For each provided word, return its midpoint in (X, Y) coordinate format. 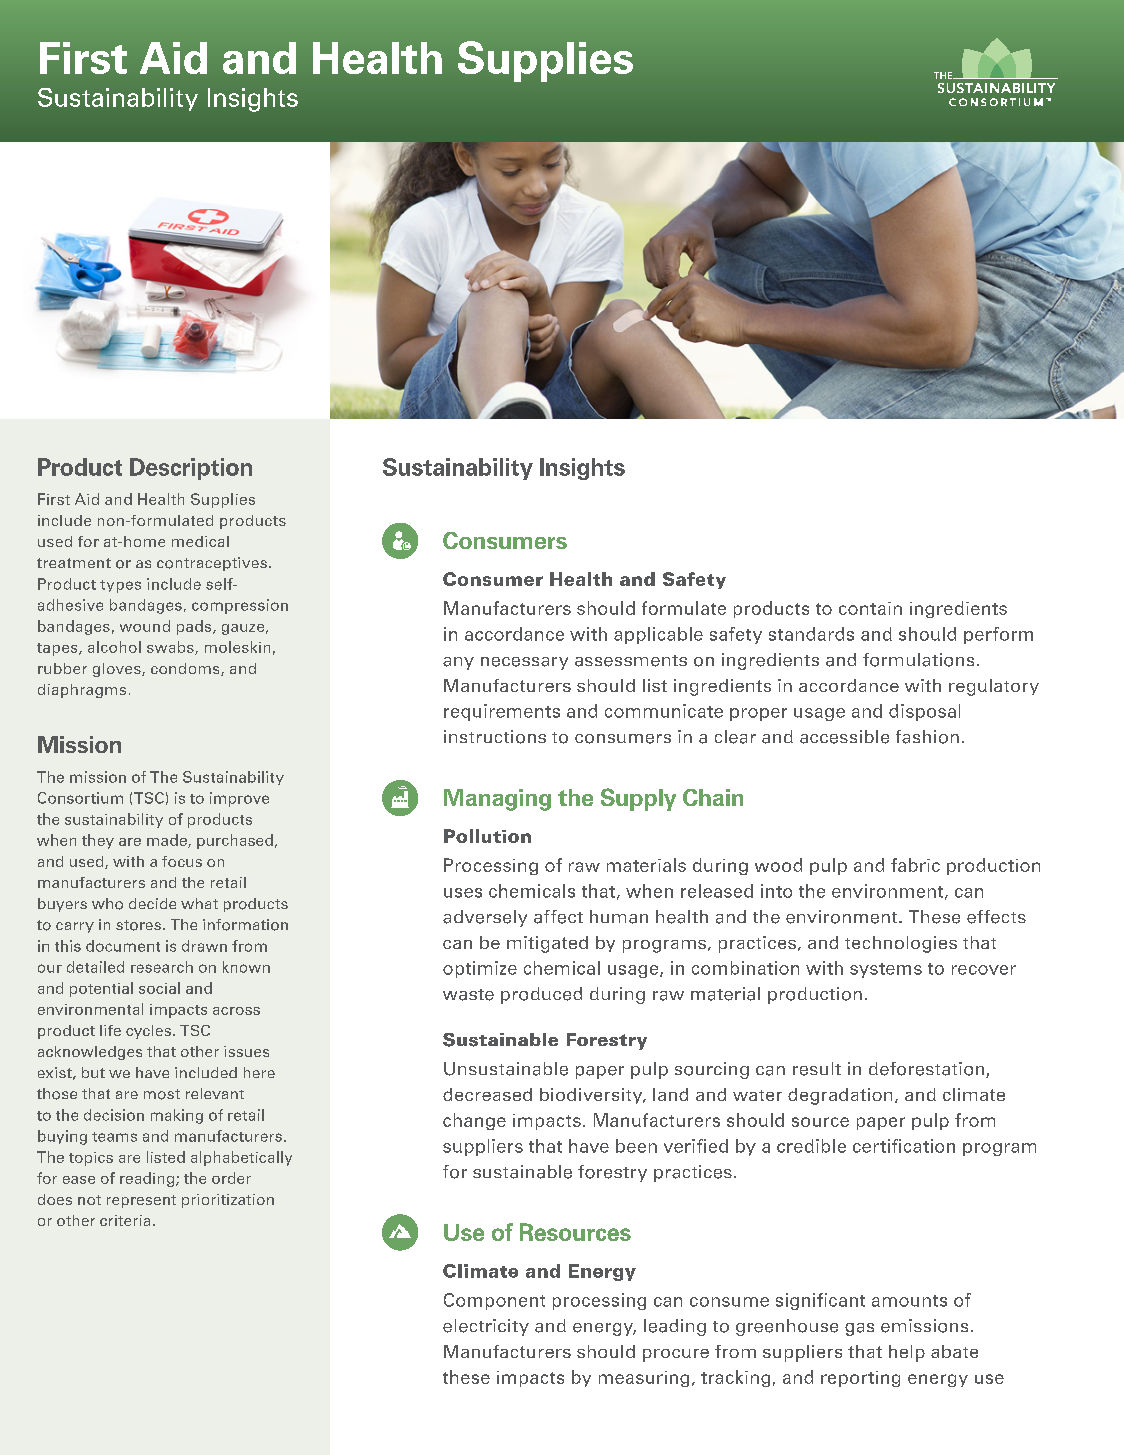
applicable (658, 635)
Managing (497, 800)
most (162, 1094)
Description (191, 469)
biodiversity (592, 1096)
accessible (844, 737)
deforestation (928, 1070)
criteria (125, 1220)
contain (870, 608)
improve (239, 799)
